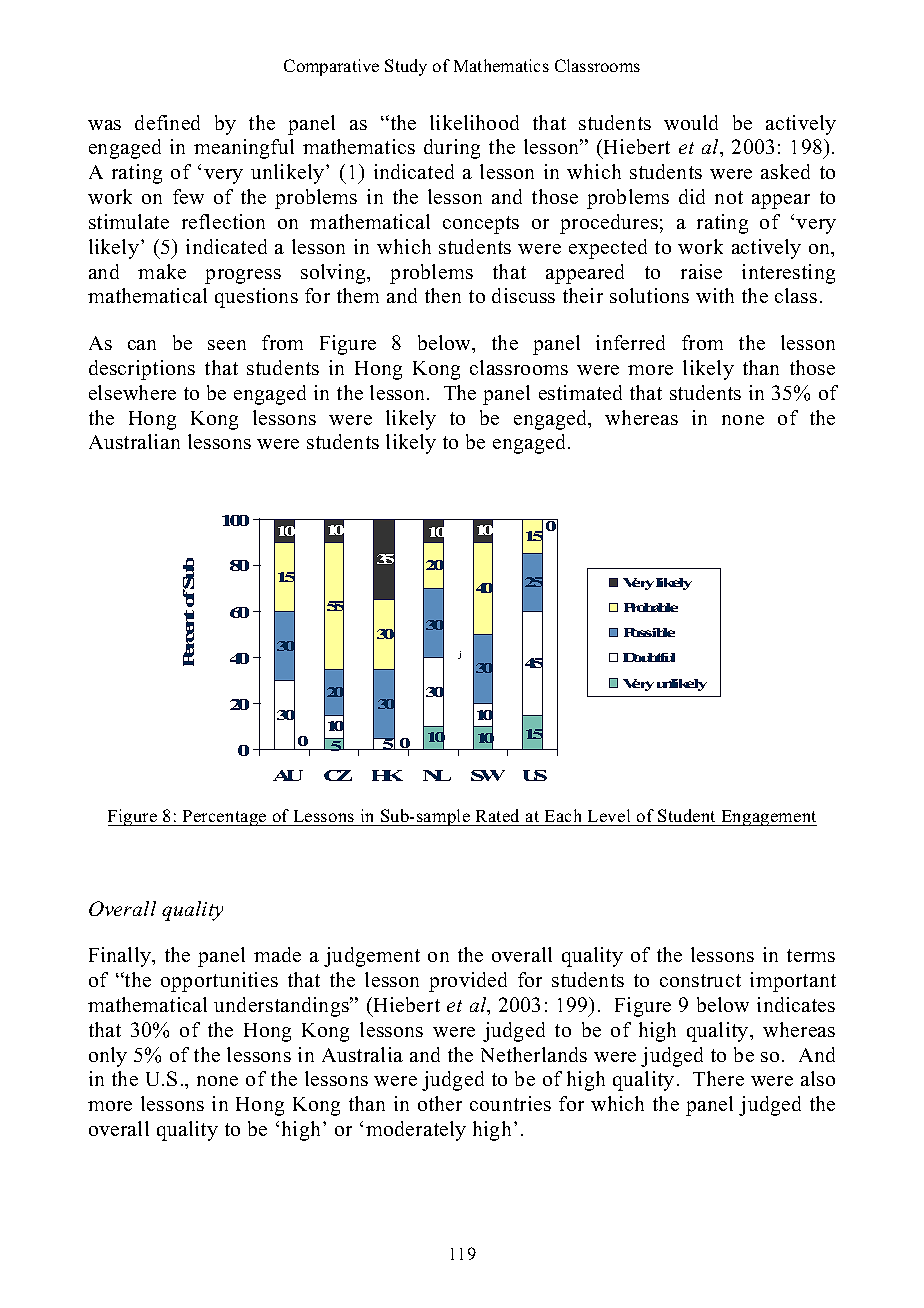 The width and height of the screenshot is (924, 1308). I want to click on only, so click(108, 1057).
